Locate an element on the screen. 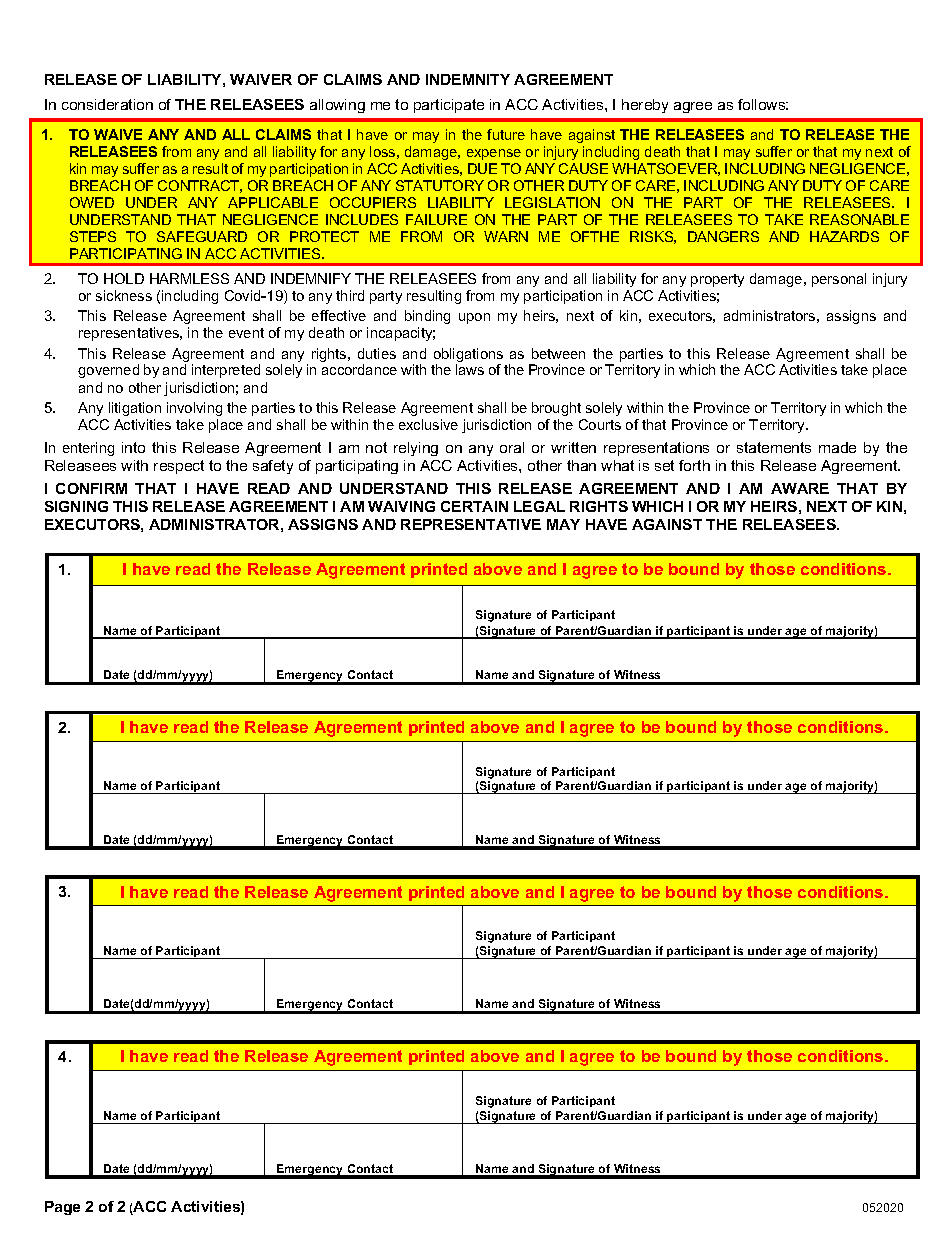 The image size is (952, 1233). CERTAIN is located at coordinates (474, 506).
